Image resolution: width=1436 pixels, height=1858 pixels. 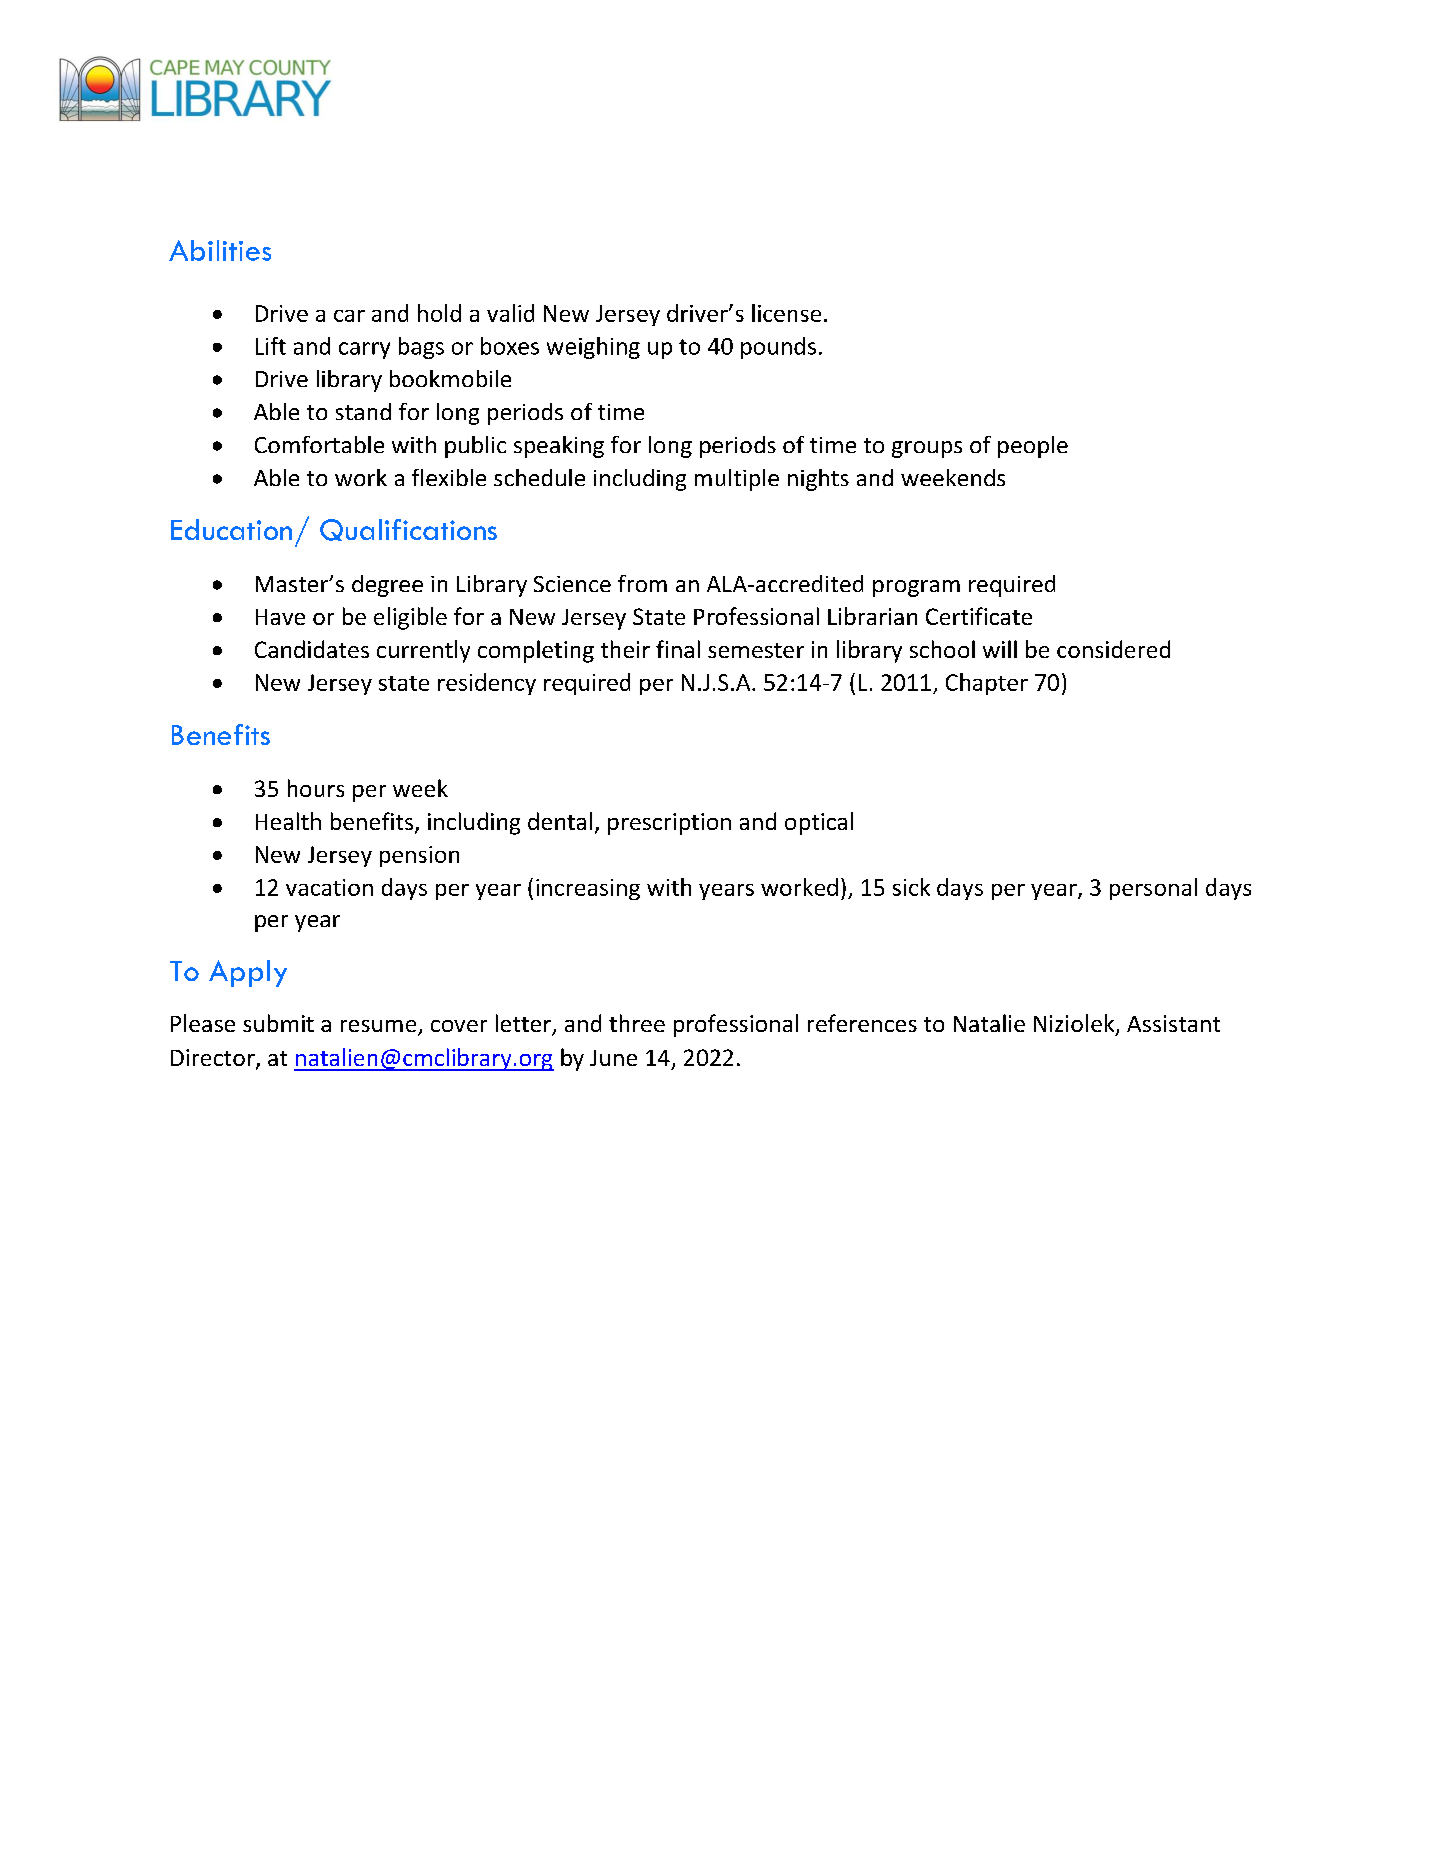 I want to click on pounds, so click(x=778, y=348).
